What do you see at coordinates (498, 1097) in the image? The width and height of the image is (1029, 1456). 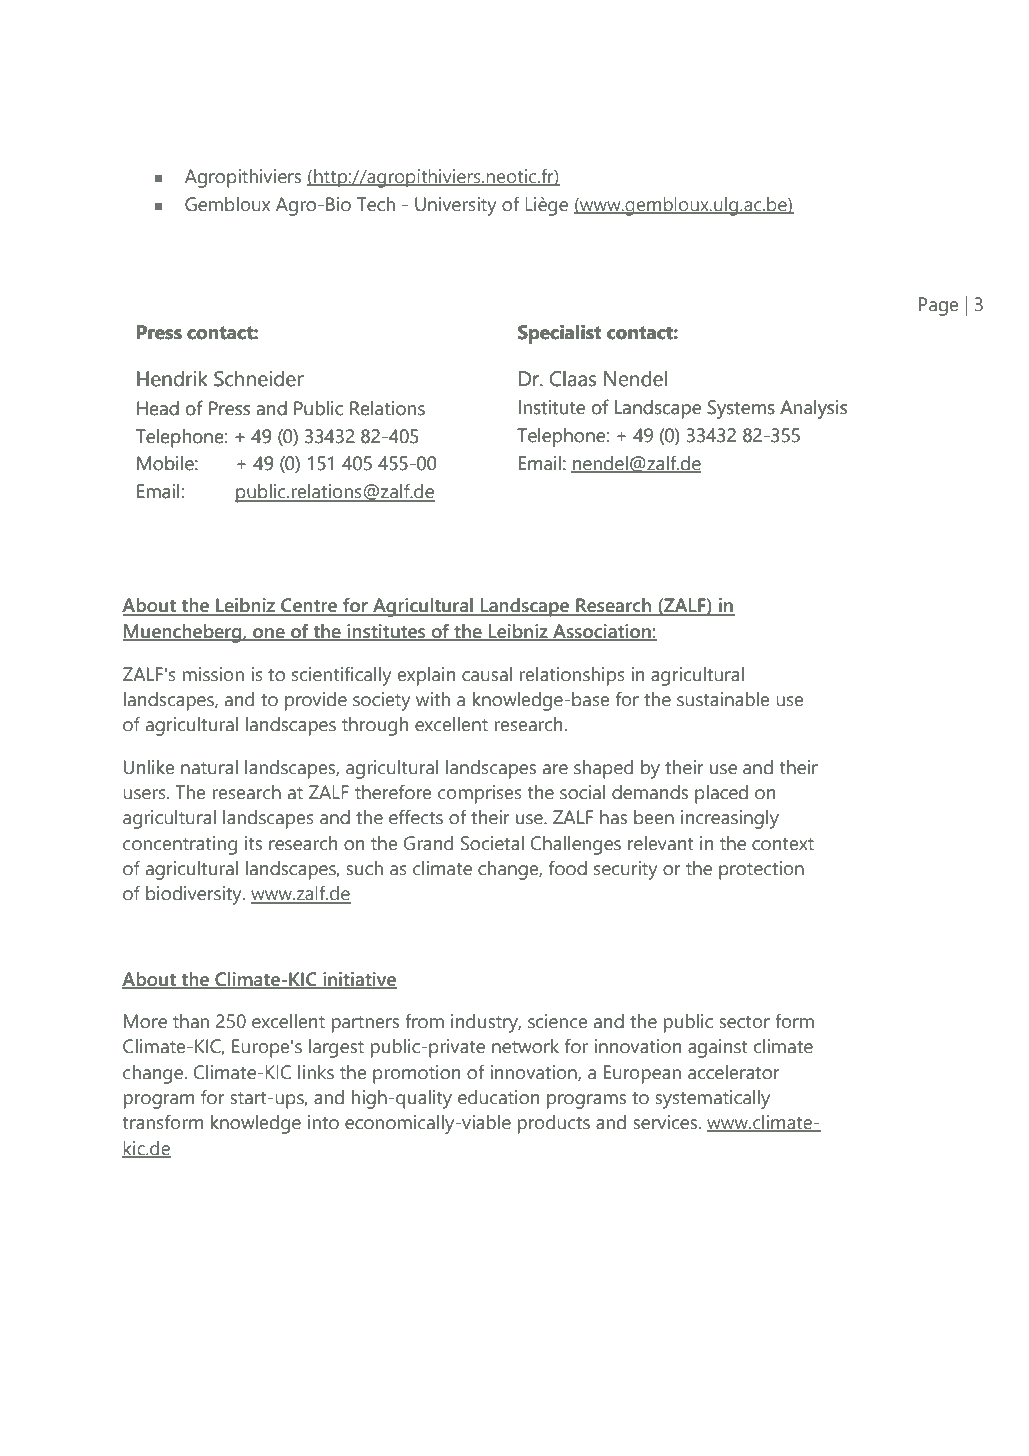 I see `education` at bounding box center [498, 1097].
